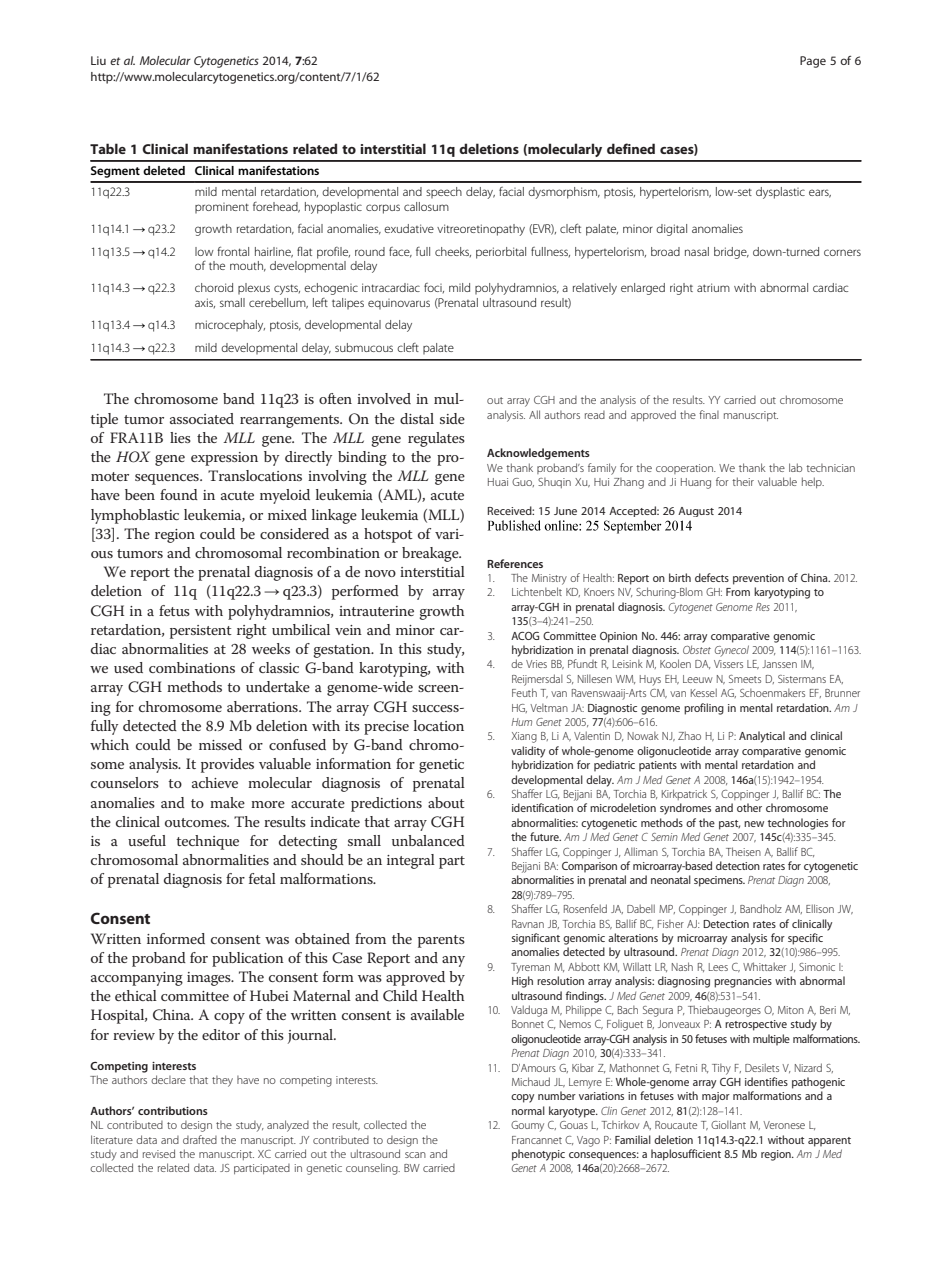  I want to click on karyotyping, so click(782, 593).
